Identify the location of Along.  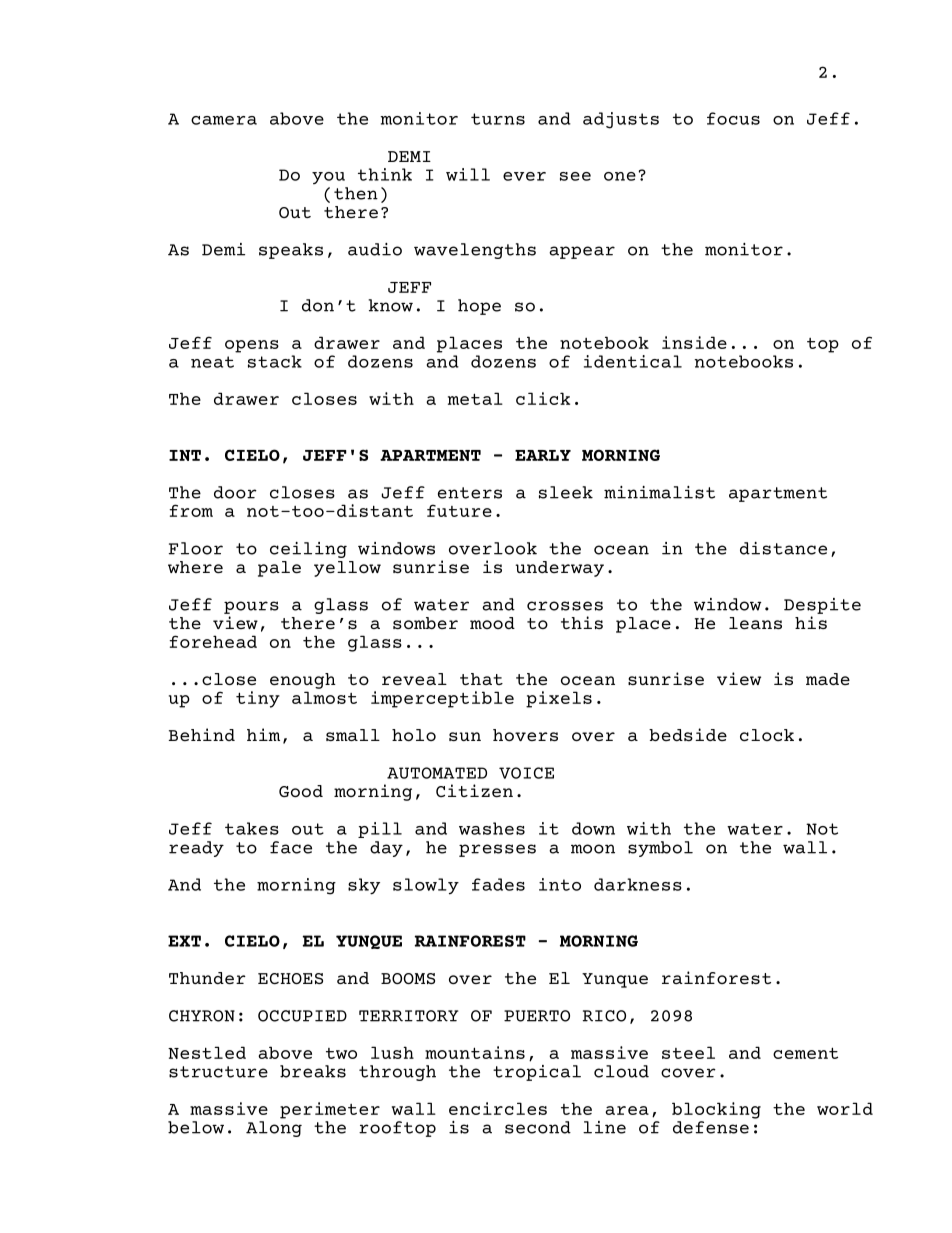
(274, 1129).
